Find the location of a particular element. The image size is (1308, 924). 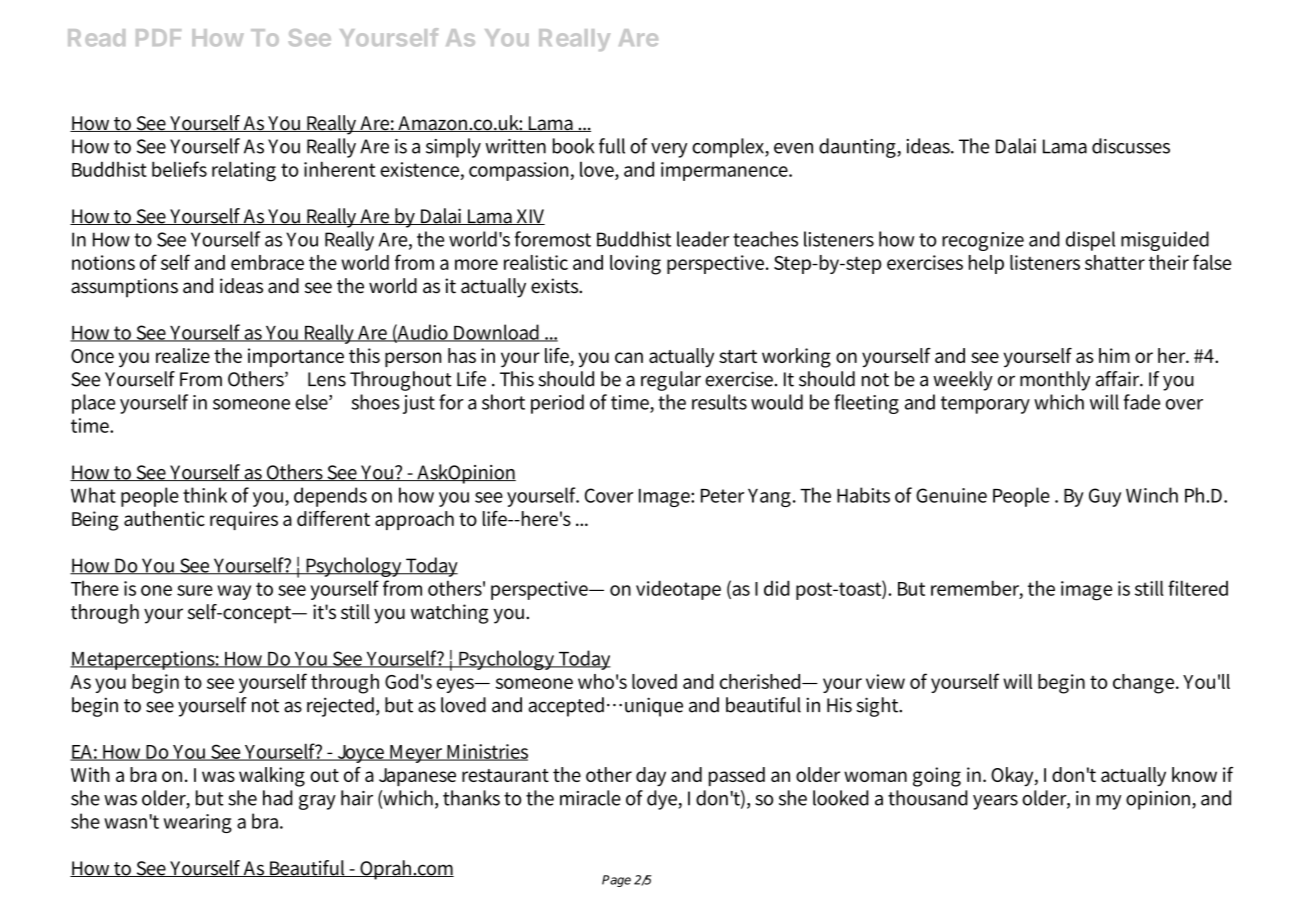

discusses is located at coordinates (1131, 146).
